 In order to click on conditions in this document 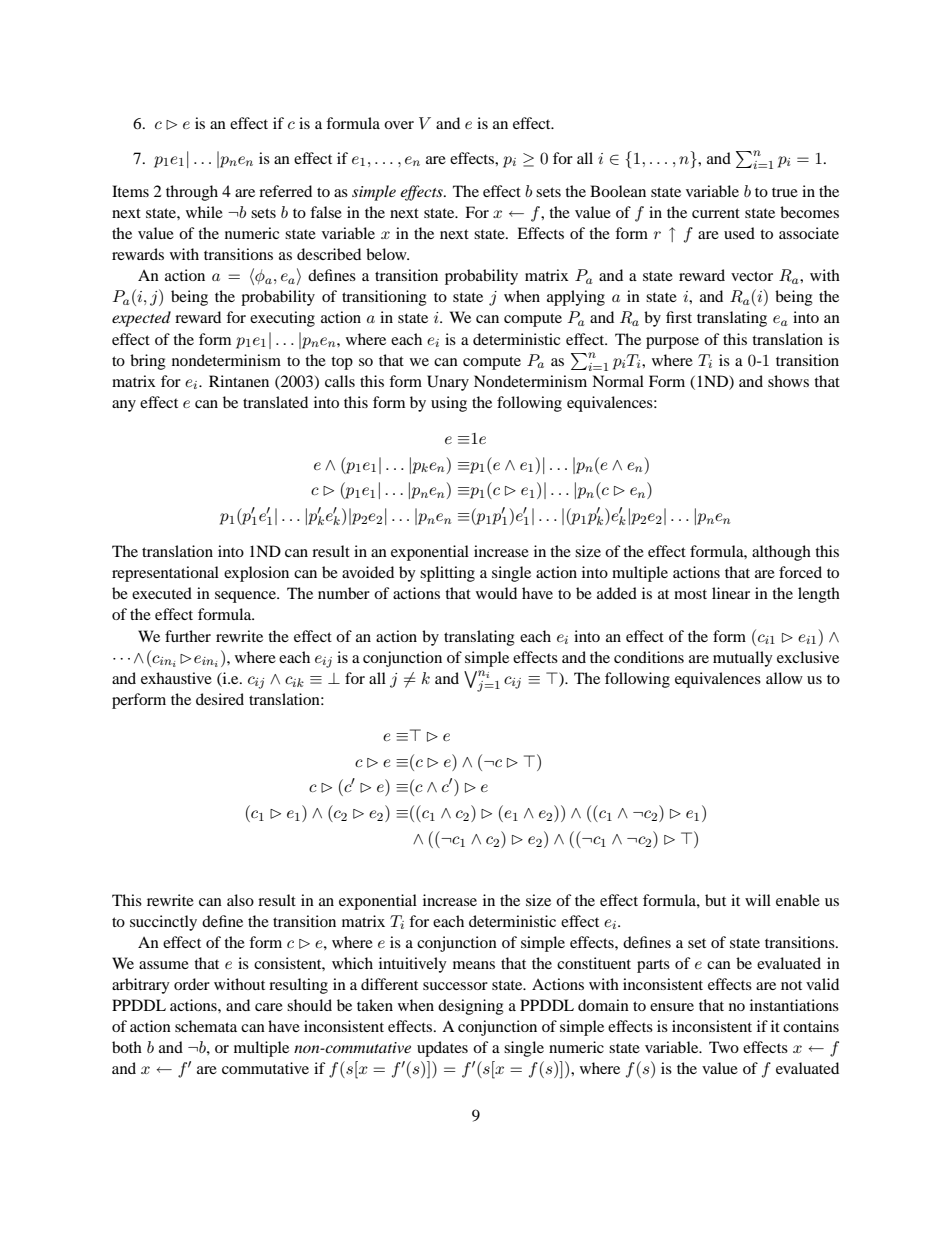, I will do `click(649, 657)`.
